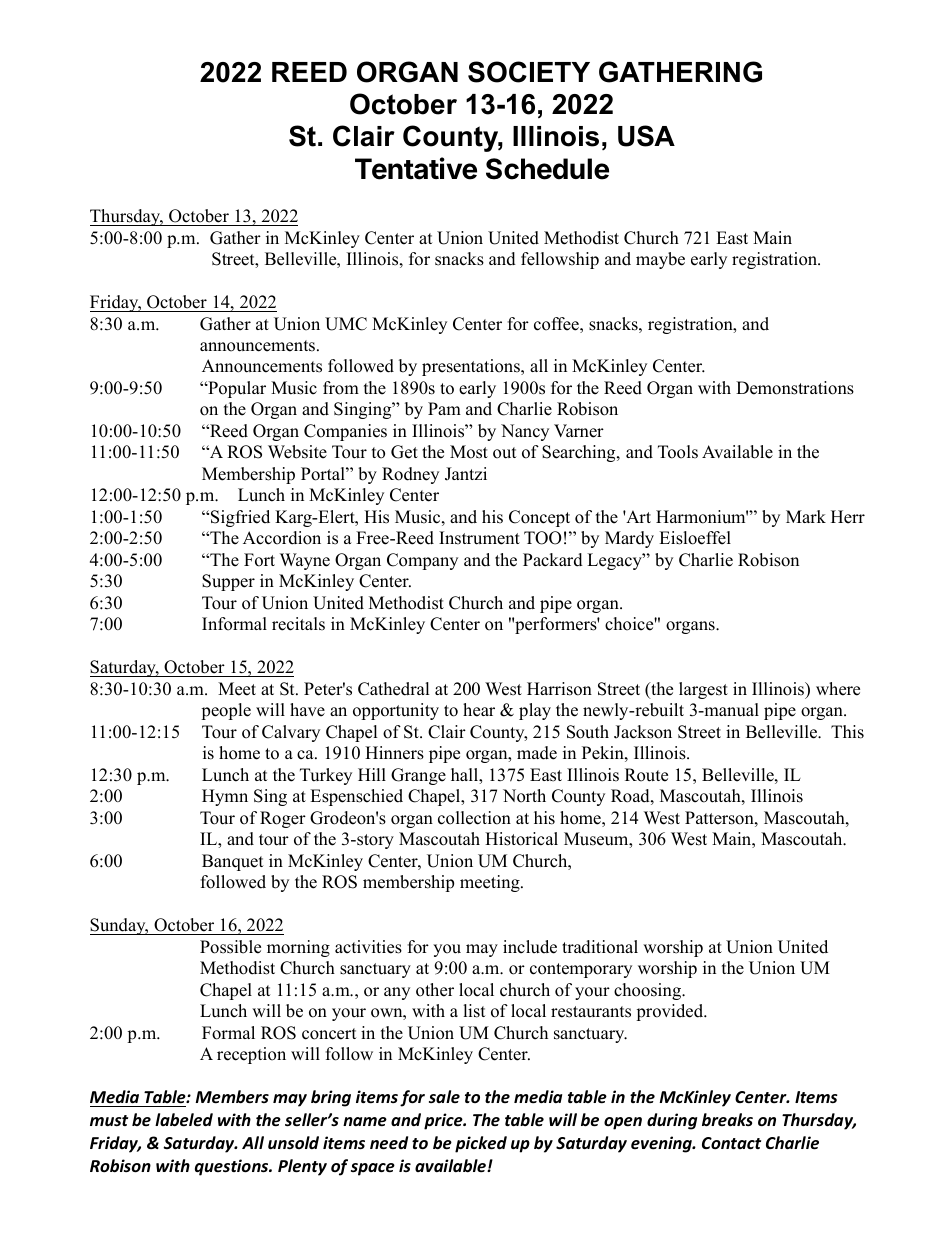 The image size is (952, 1233). I want to click on Historical, so click(521, 839).
